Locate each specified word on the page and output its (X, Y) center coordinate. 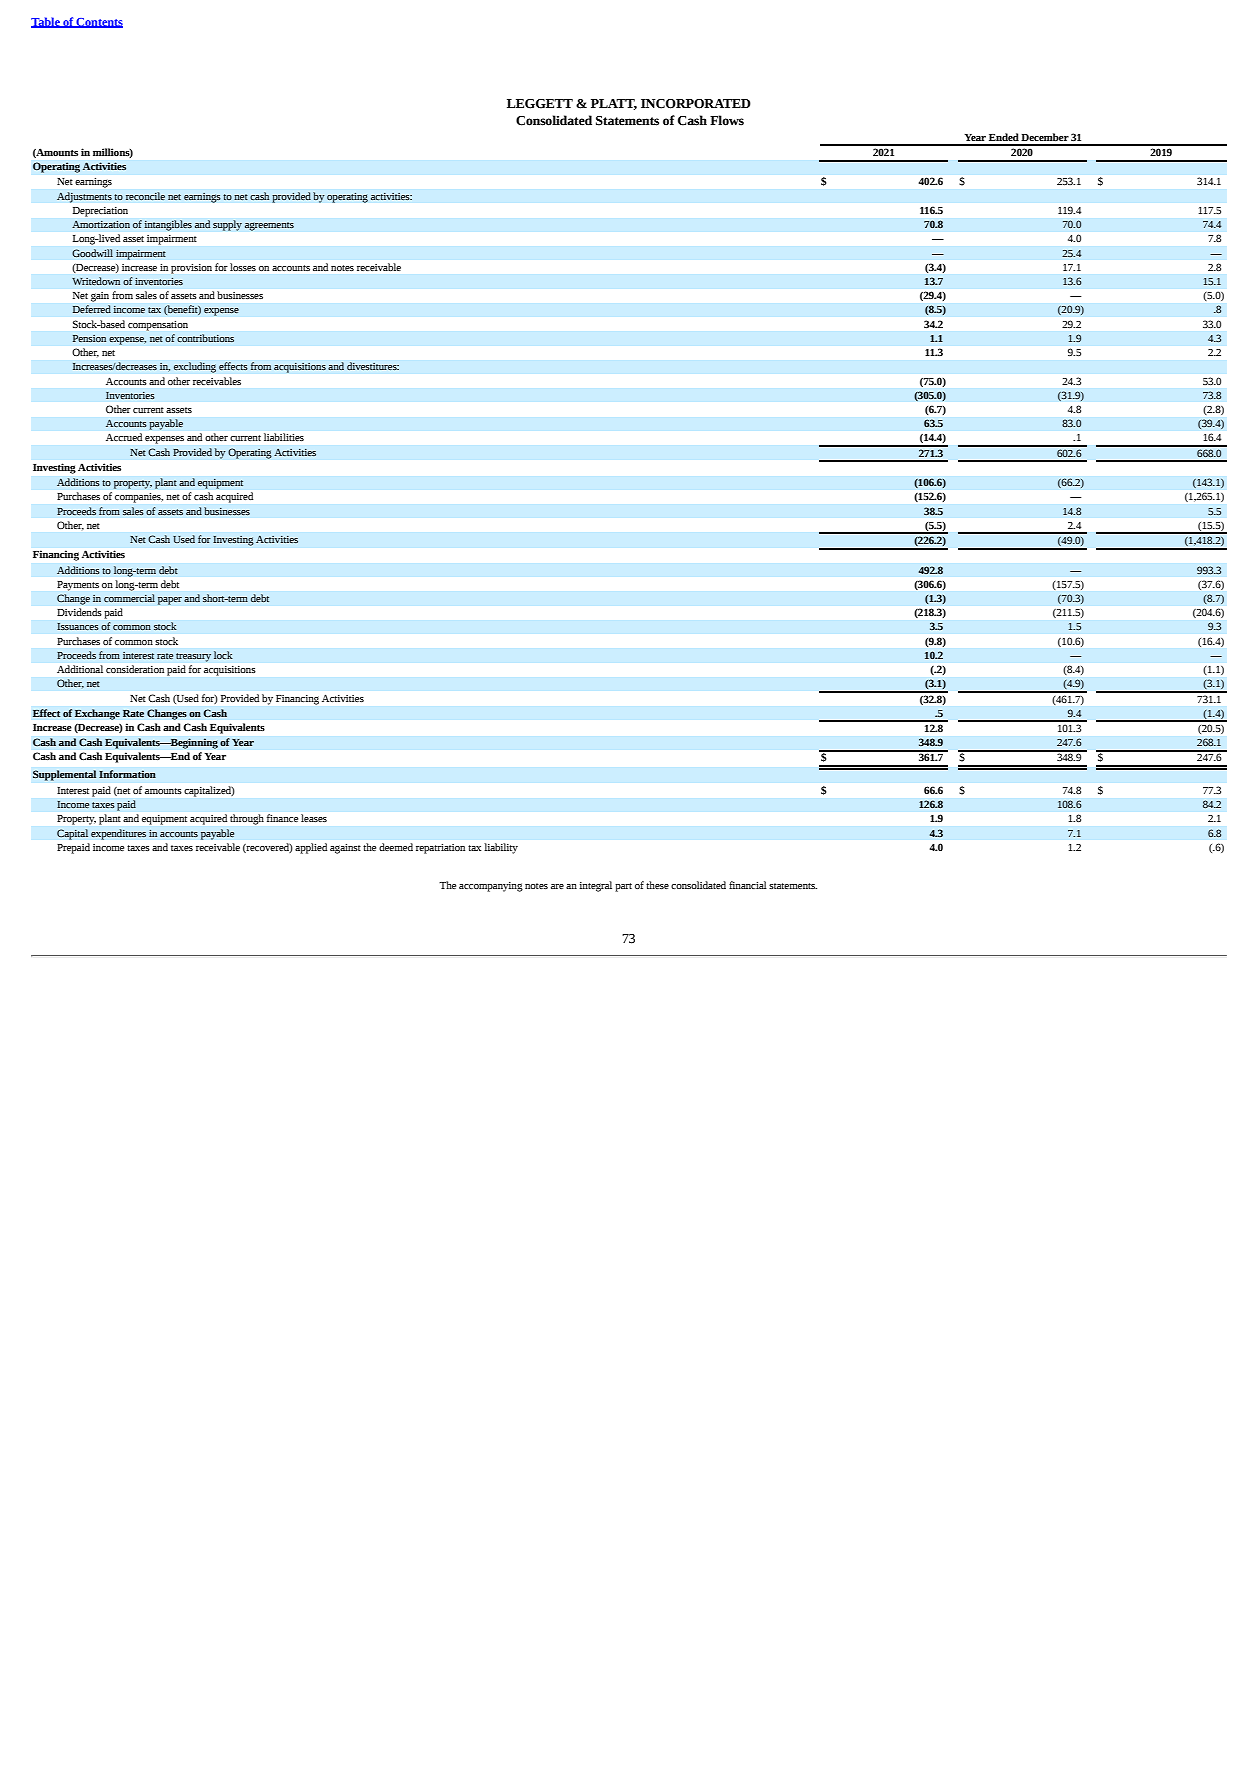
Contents (99, 23)
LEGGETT (540, 104)
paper (170, 601)
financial (748, 885)
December (1045, 137)
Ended (1004, 137)
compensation (158, 326)
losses (243, 267)
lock (223, 655)
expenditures (118, 834)
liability (501, 848)
